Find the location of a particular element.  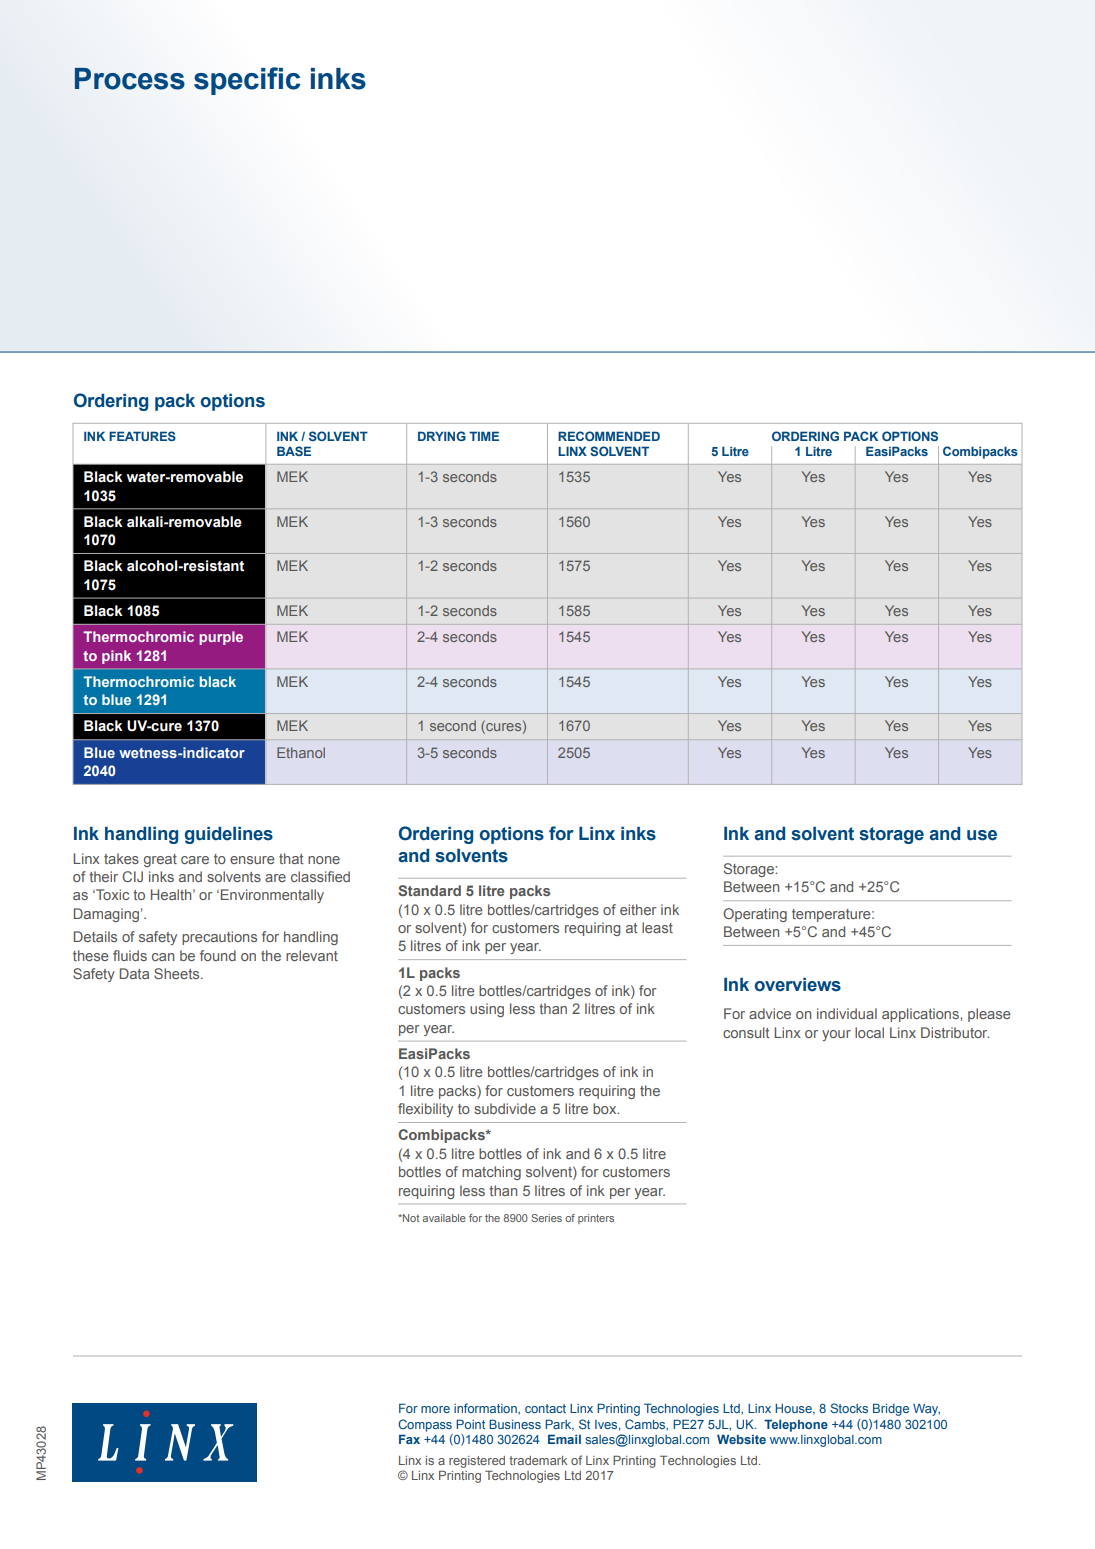

Fax is located at coordinates (409, 1439).
